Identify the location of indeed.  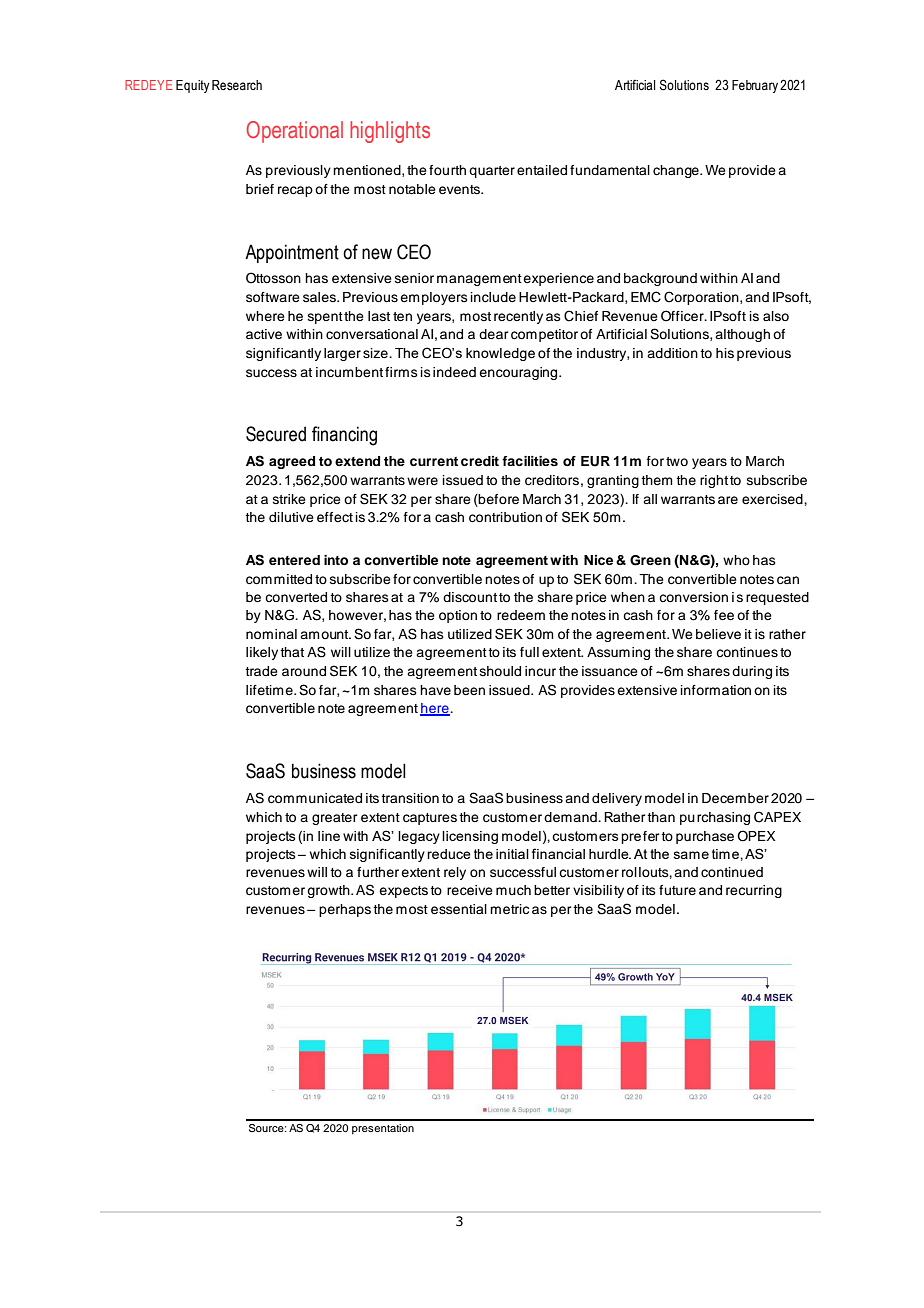
(454, 372).
